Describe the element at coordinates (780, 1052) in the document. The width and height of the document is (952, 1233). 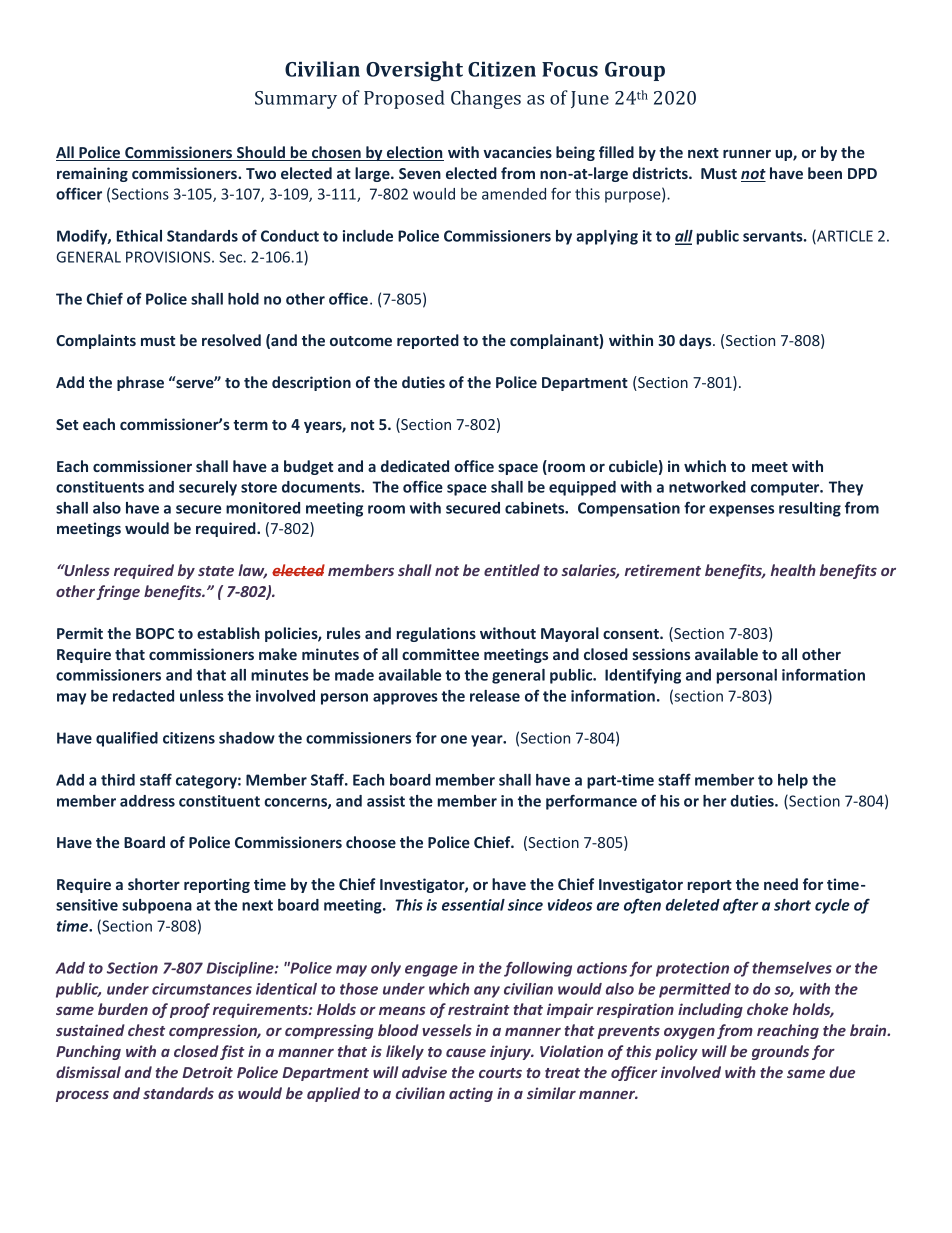
I see `grounds` at that location.
